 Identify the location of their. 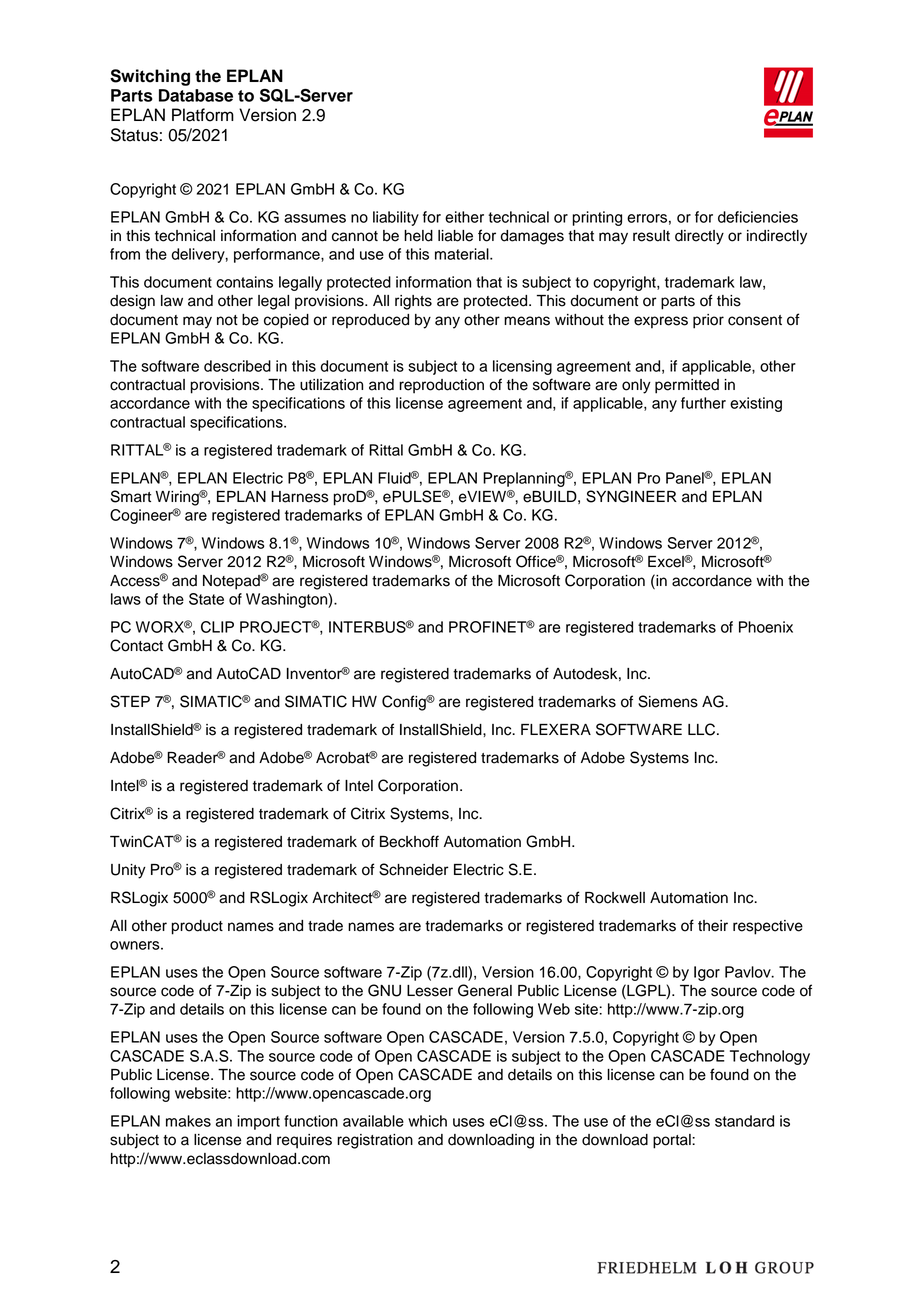
(713, 926).
